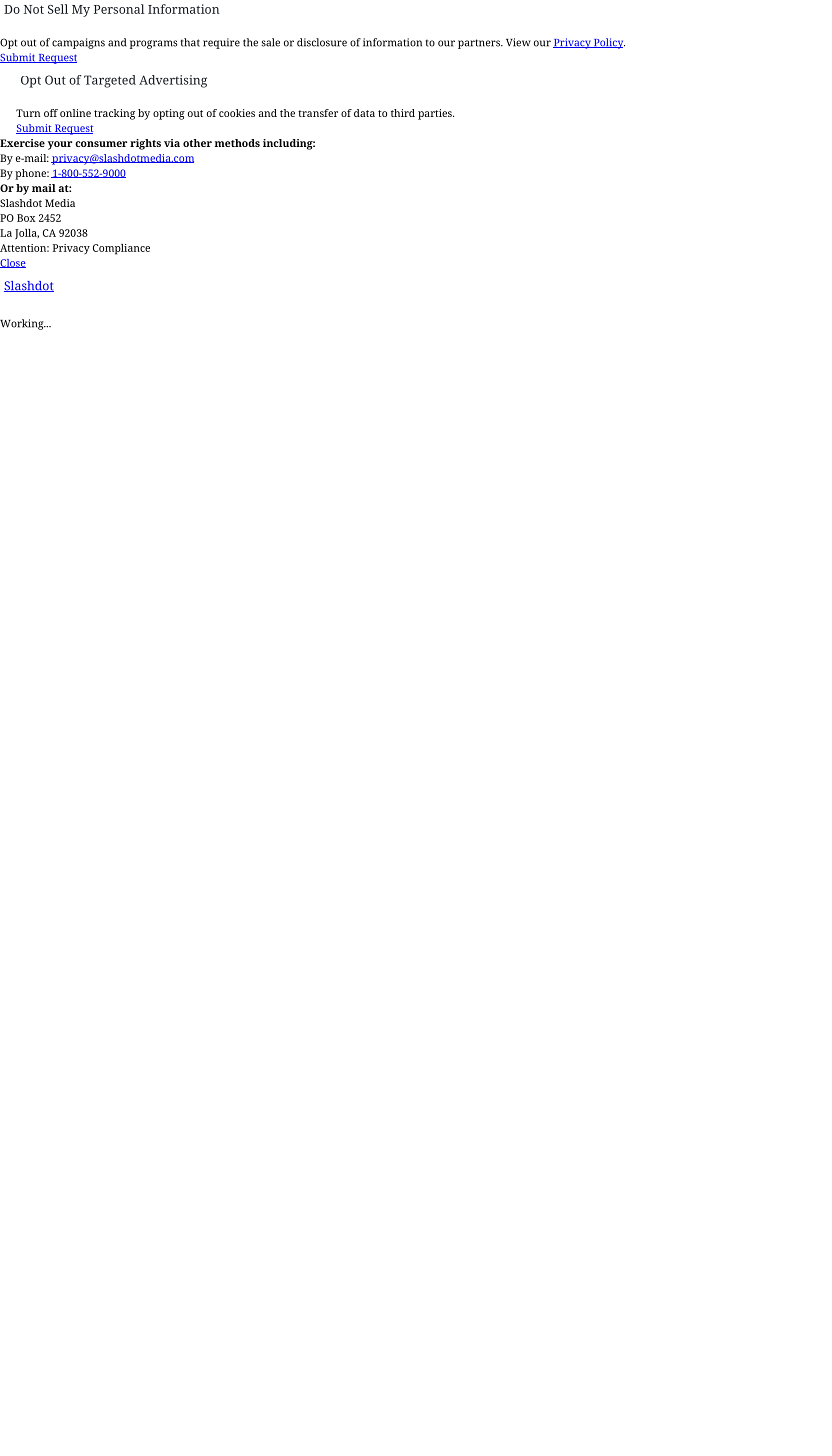  Describe the element at coordinates (101, 144) in the image. I see `consumer` at that location.
